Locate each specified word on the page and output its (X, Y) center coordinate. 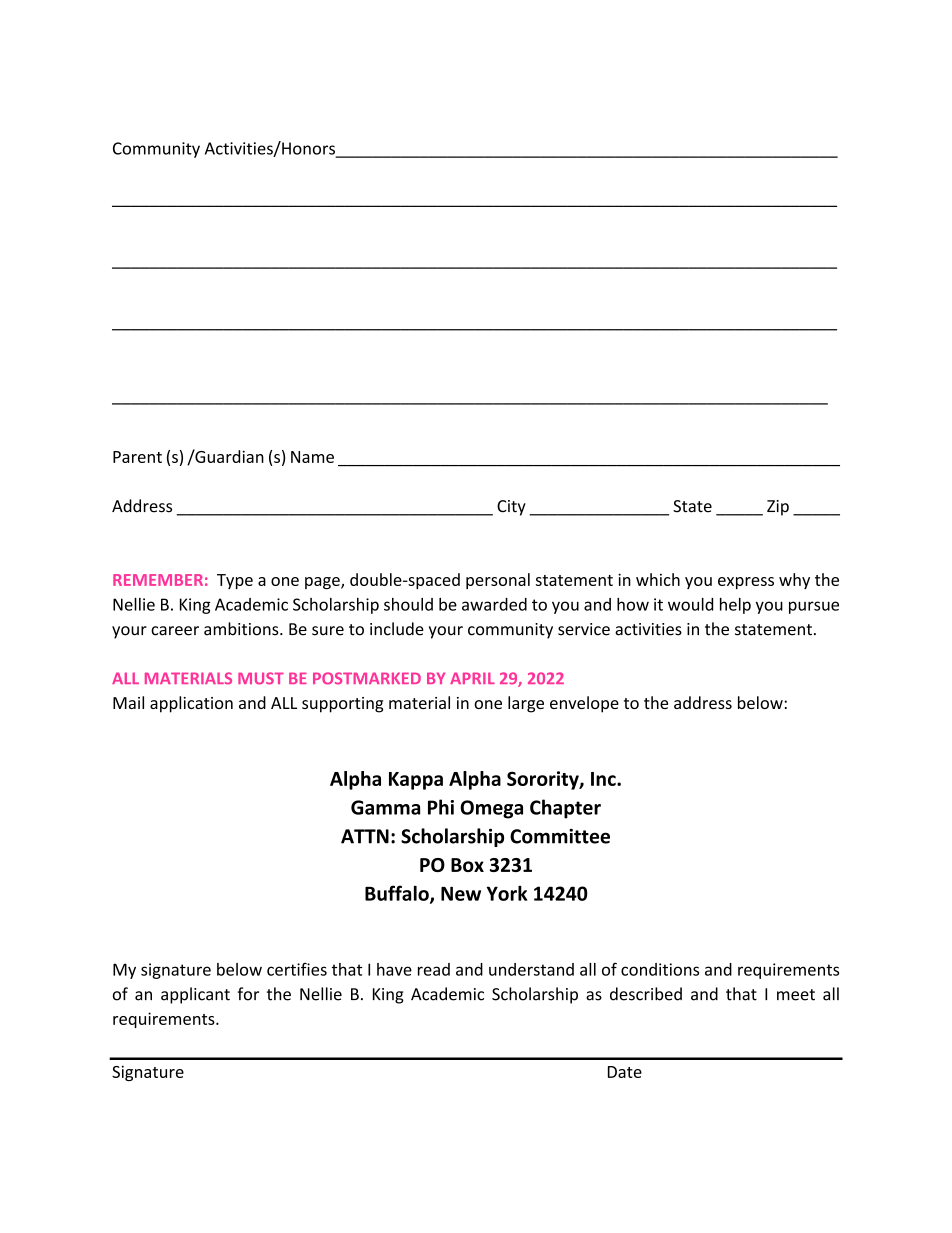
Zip (778, 508)
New (461, 893)
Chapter (565, 809)
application (191, 704)
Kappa (416, 781)
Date (625, 1072)
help (735, 606)
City (511, 508)
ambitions (242, 629)
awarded (494, 604)
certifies (297, 969)
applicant (195, 995)
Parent (137, 457)
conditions (660, 969)
